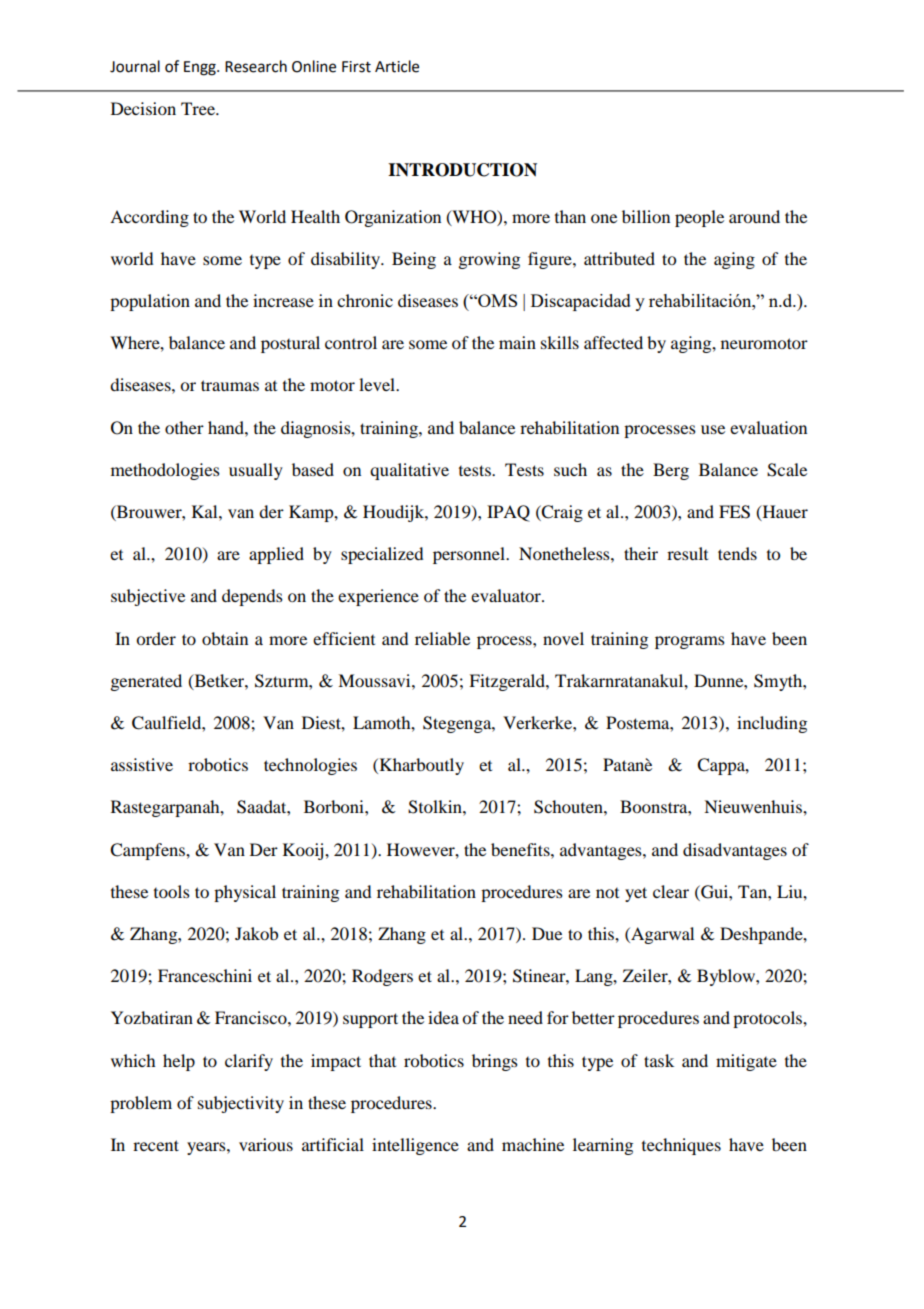  I want to click on Article, so click(397, 66).
